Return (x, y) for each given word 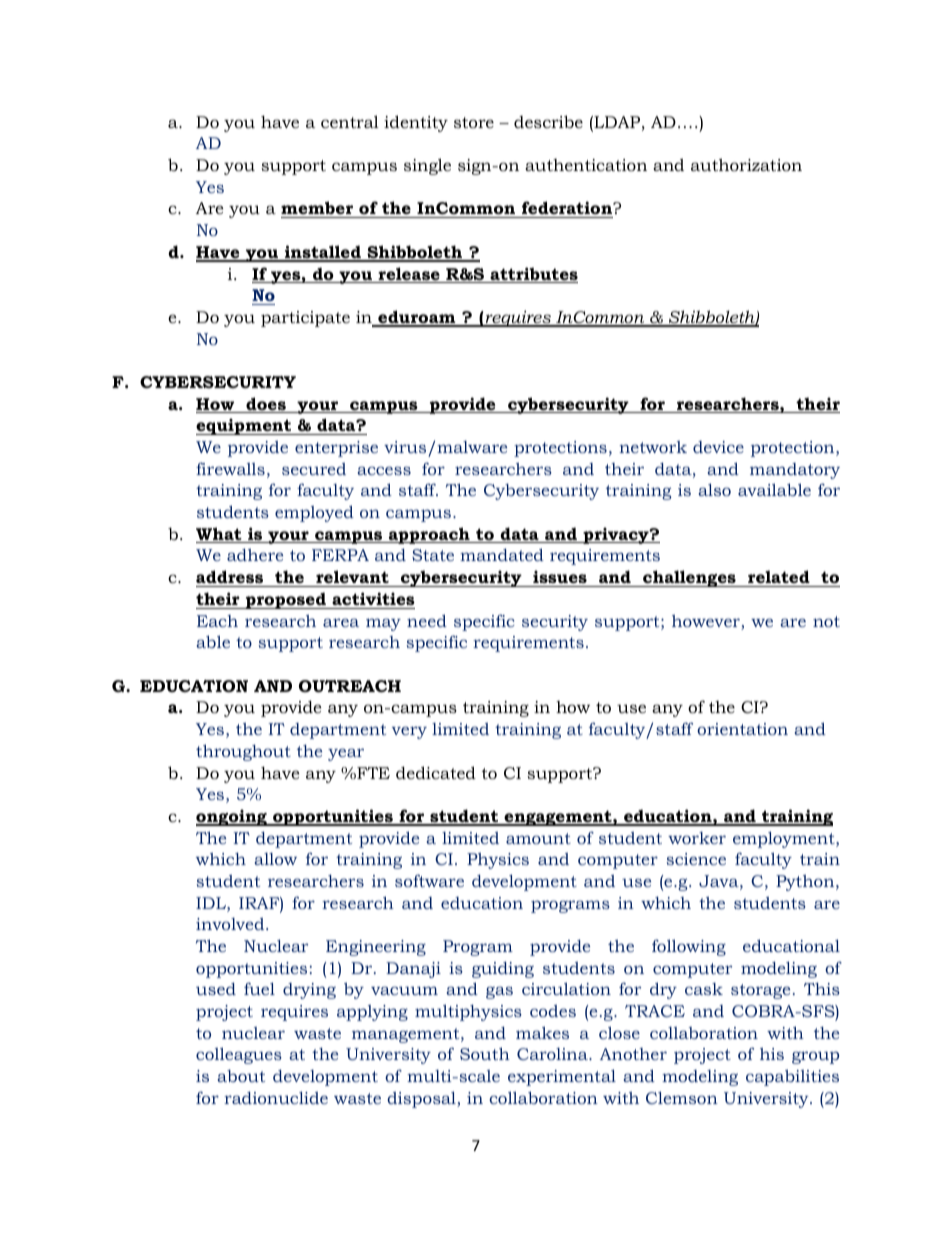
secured (314, 469)
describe (548, 121)
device (718, 447)
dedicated (436, 772)
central (350, 121)
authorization (746, 164)
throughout (243, 752)
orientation (742, 729)
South (485, 1053)
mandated (502, 554)
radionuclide (276, 1097)
